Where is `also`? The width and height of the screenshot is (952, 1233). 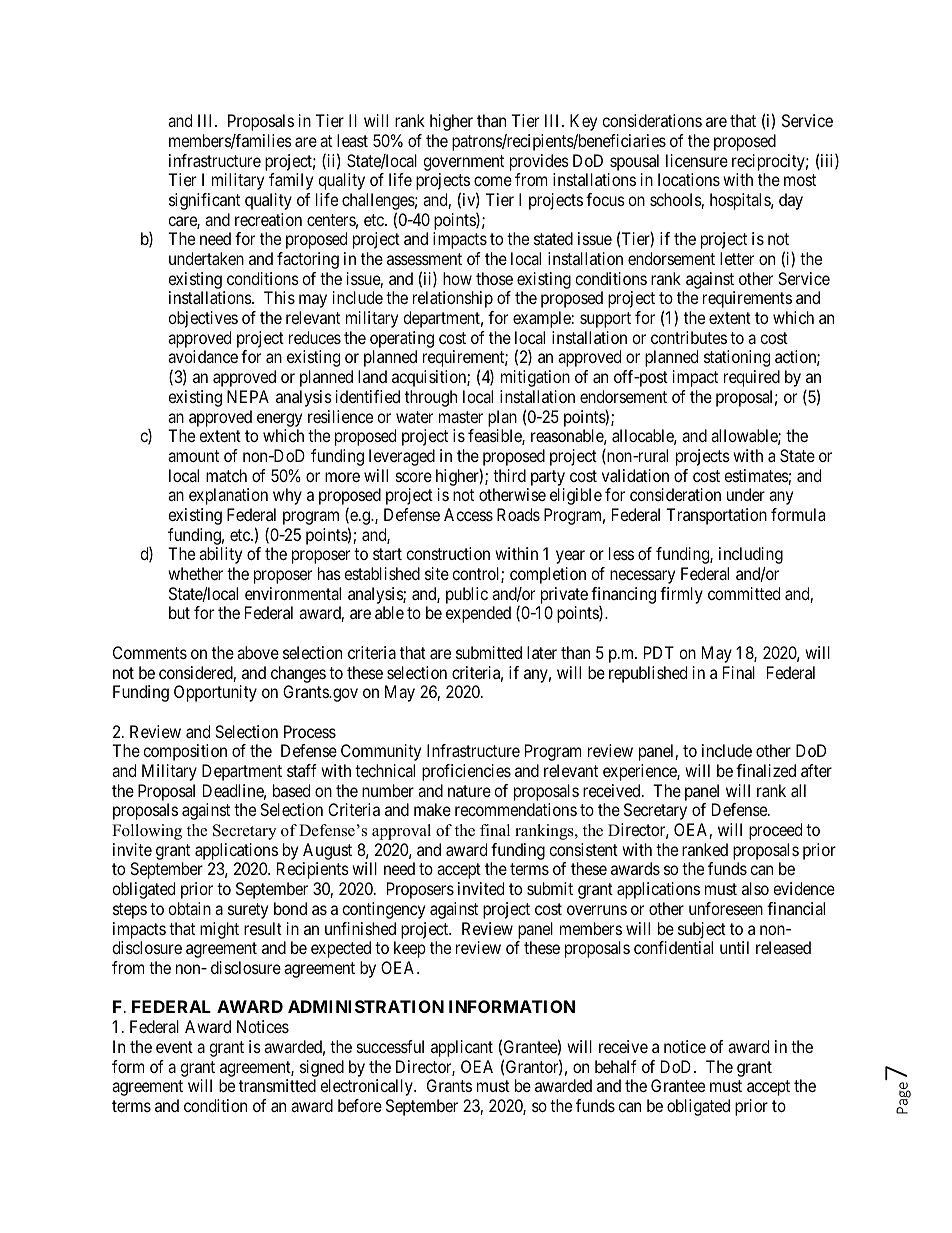
also is located at coordinates (755, 888).
